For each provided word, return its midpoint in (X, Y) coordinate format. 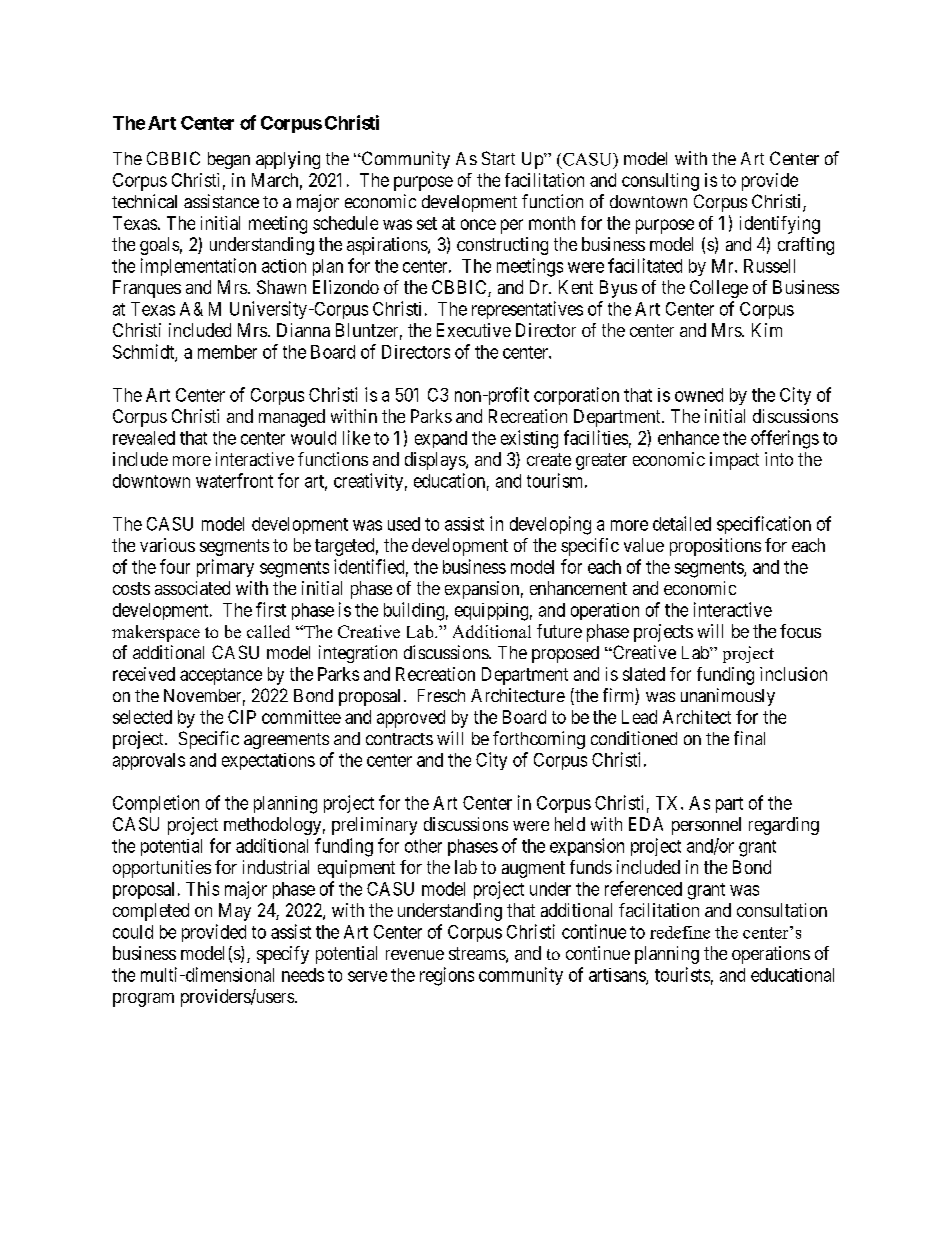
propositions (715, 547)
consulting (660, 182)
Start (498, 158)
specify (283, 955)
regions (447, 976)
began (229, 160)
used (404, 524)
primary (225, 568)
